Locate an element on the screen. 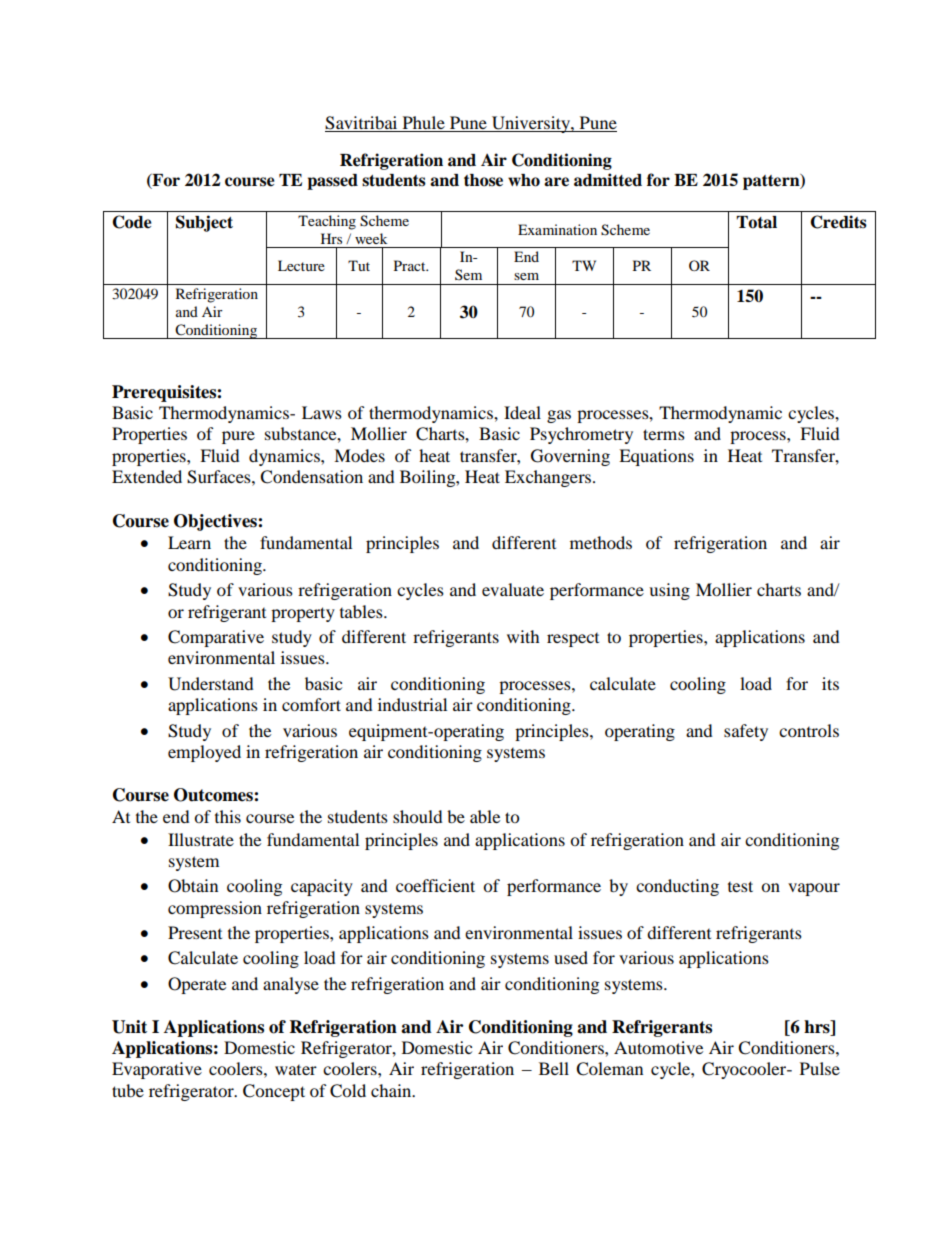 Image resolution: width=952 pixels, height=1233 pixels. should is located at coordinates (418, 816).
